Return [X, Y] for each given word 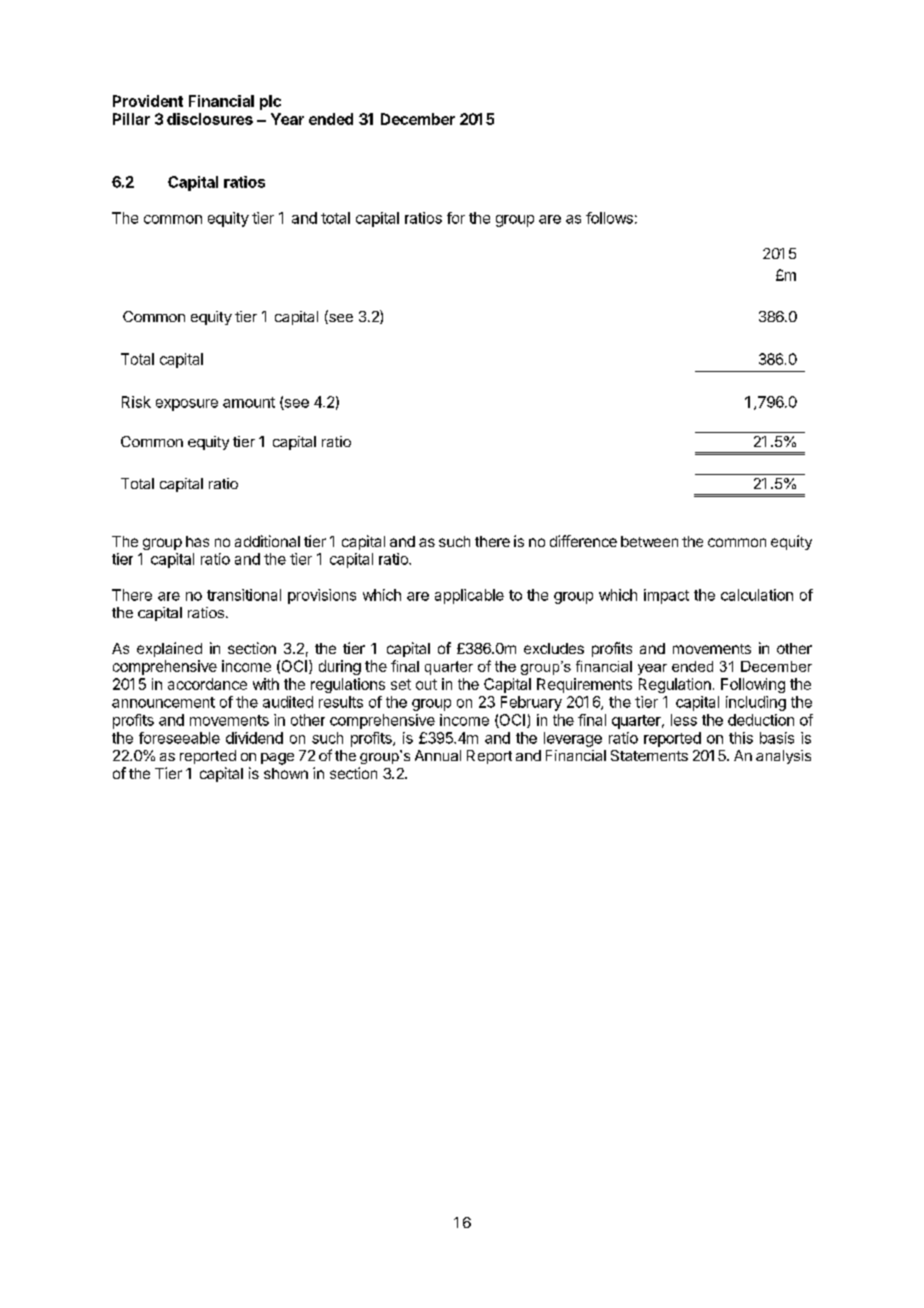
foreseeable [179, 738]
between [649, 541]
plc [270, 102]
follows [609, 218]
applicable [469, 596]
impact [666, 596]
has [197, 541]
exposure [187, 405]
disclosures [210, 119]
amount [249, 402]
